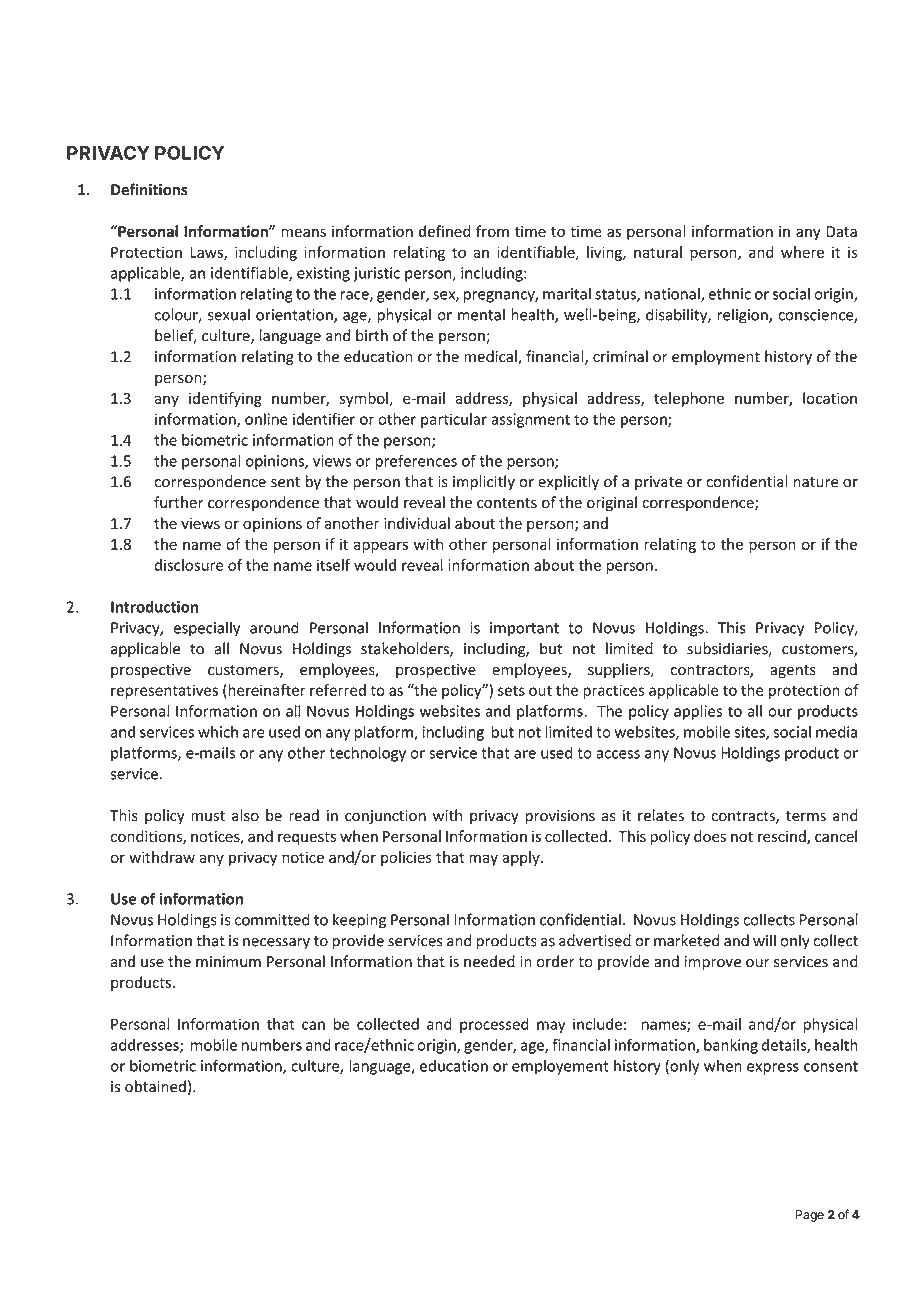 The image size is (924, 1308). What do you see at coordinates (266, 690) in the page?
I see `hereinafter` at bounding box center [266, 690].
